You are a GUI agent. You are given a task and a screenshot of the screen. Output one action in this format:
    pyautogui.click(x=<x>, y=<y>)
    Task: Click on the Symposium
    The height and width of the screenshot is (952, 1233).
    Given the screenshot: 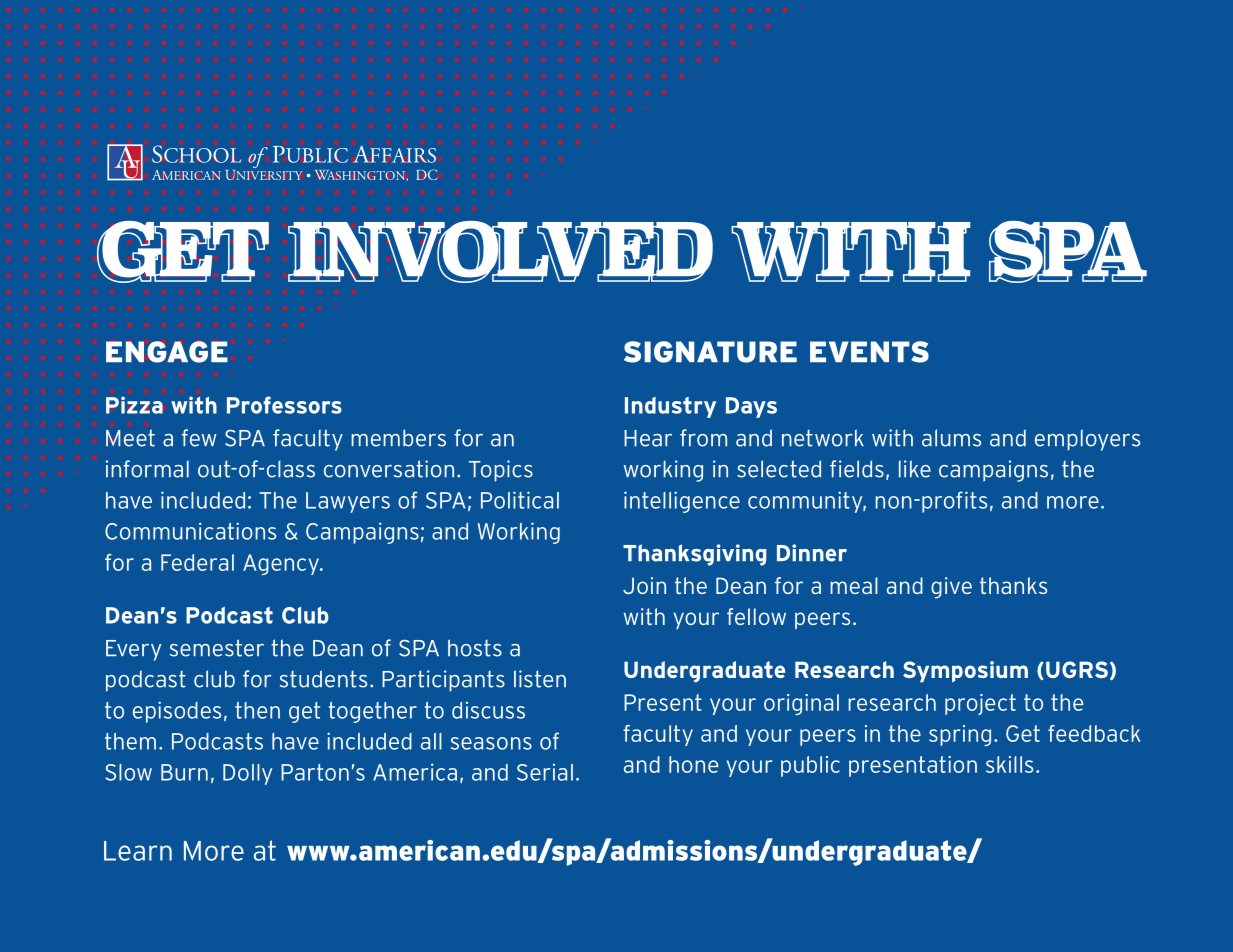 What is the action you would take?
    pyautogui.click(x=965, y=672)
